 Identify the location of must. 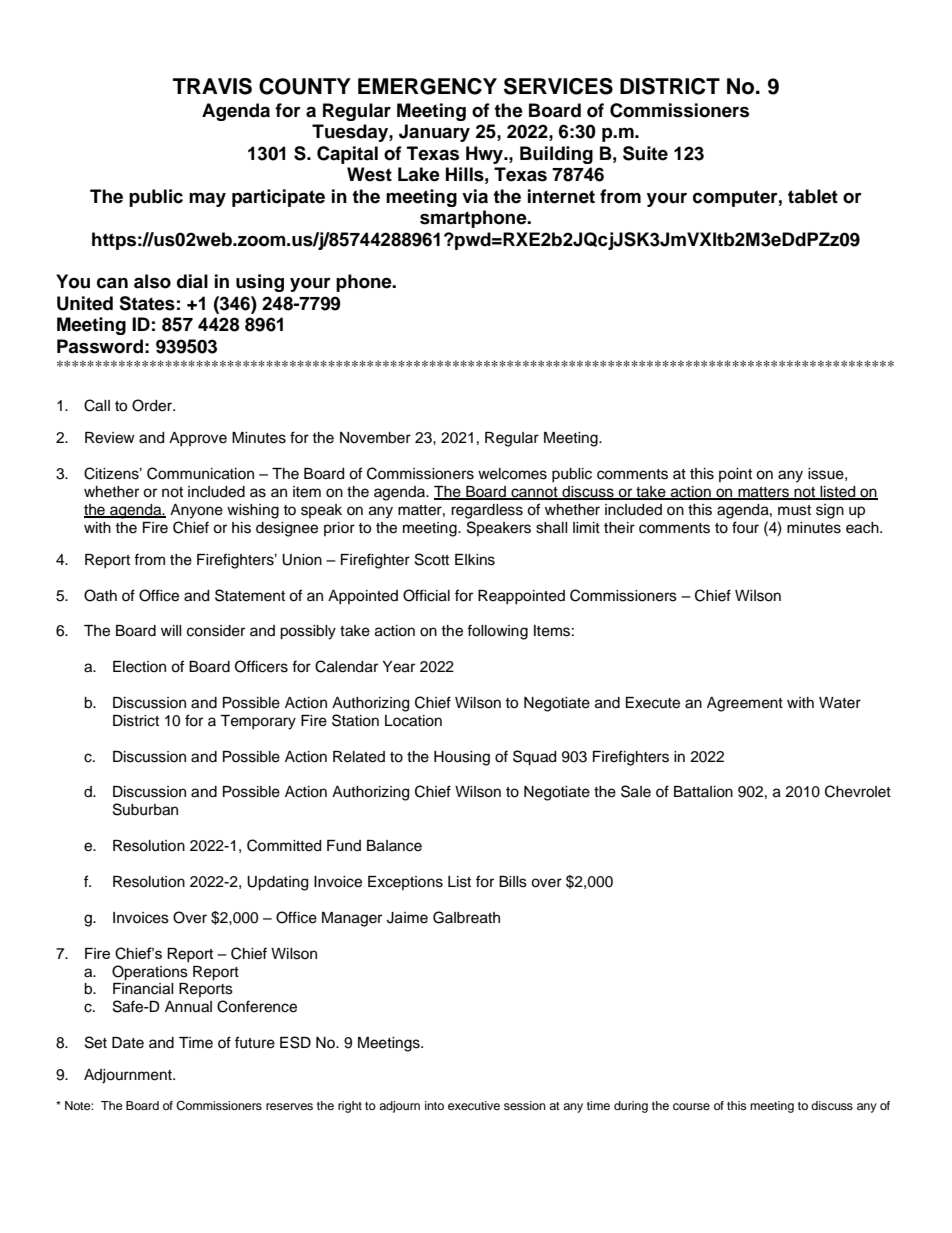
(794, 510).
